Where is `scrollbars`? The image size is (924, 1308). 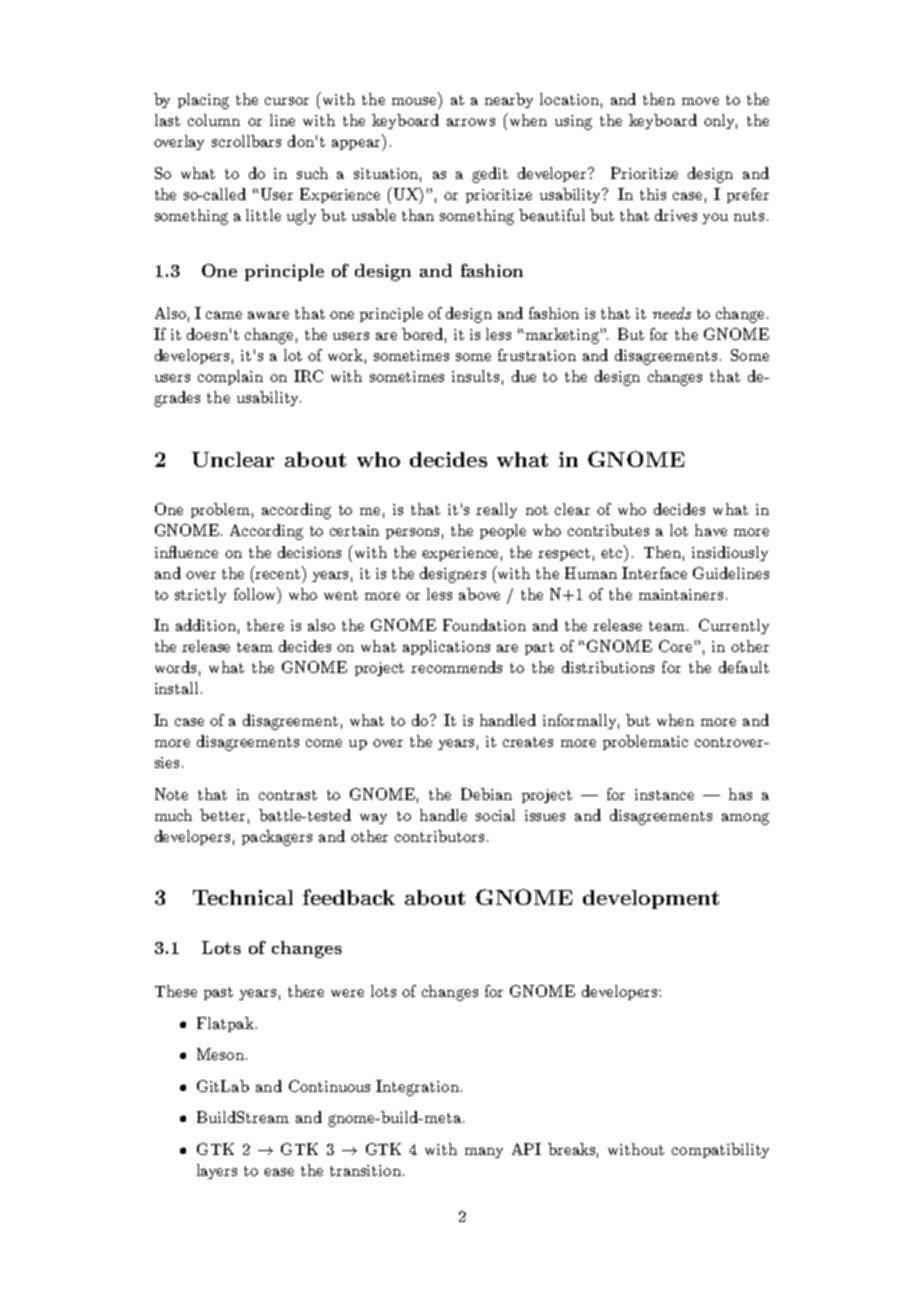
scrollbars is located at coordinates (246, 141).
